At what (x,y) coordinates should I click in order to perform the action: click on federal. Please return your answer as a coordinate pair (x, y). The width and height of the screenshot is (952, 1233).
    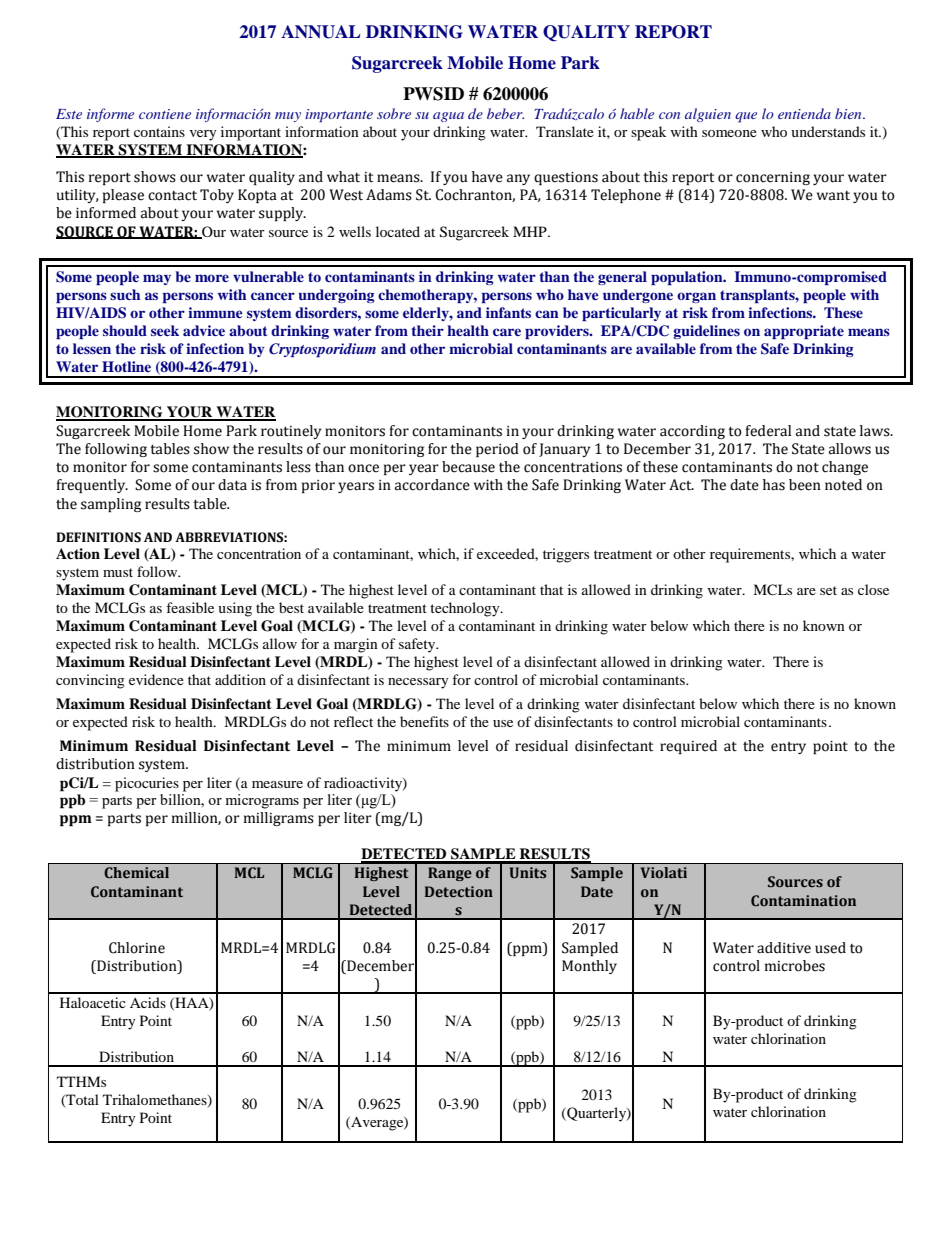
    Looking at the image, I should click on (768, 431).
